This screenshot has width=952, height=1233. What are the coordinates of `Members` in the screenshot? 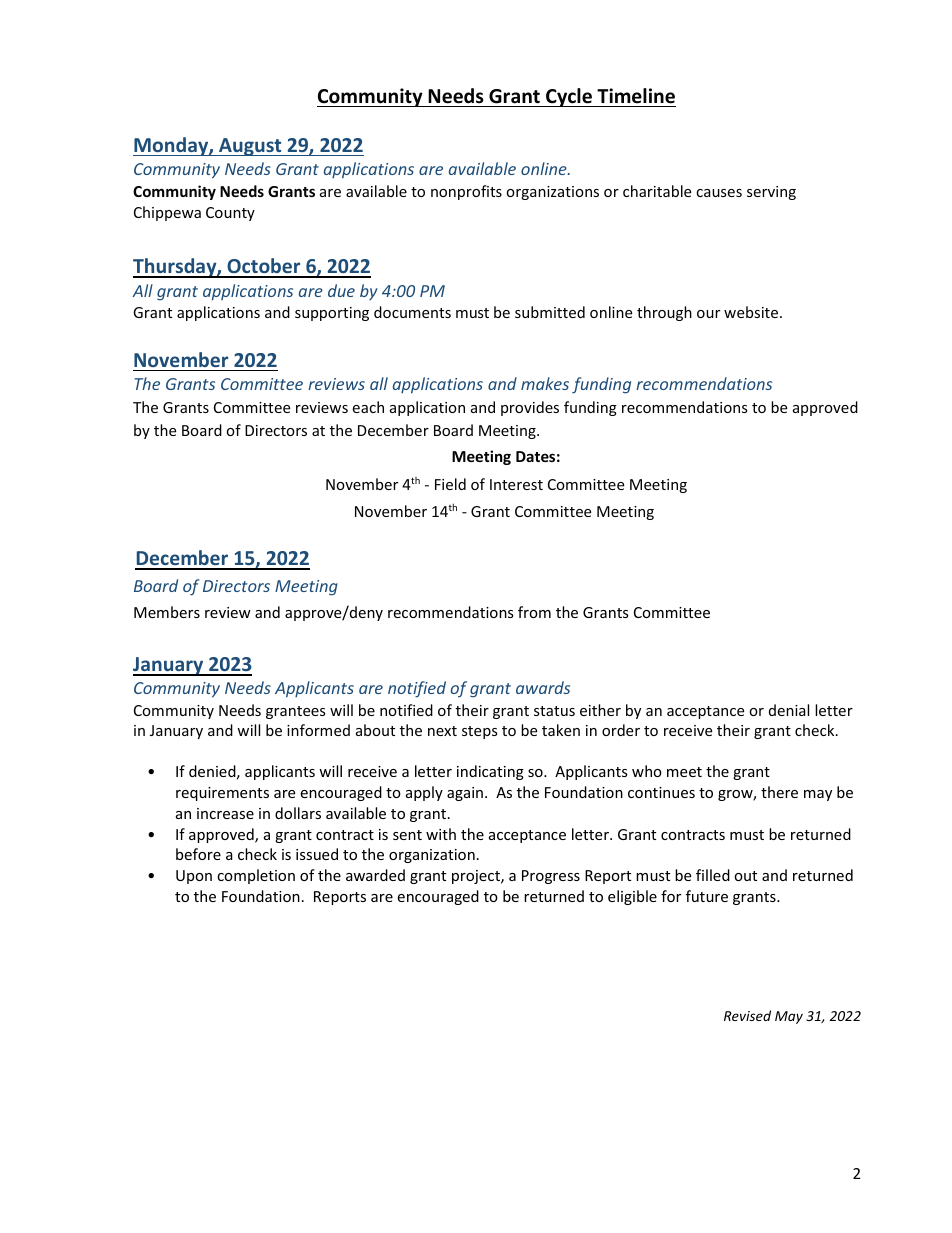 It's located at (167, 612).
